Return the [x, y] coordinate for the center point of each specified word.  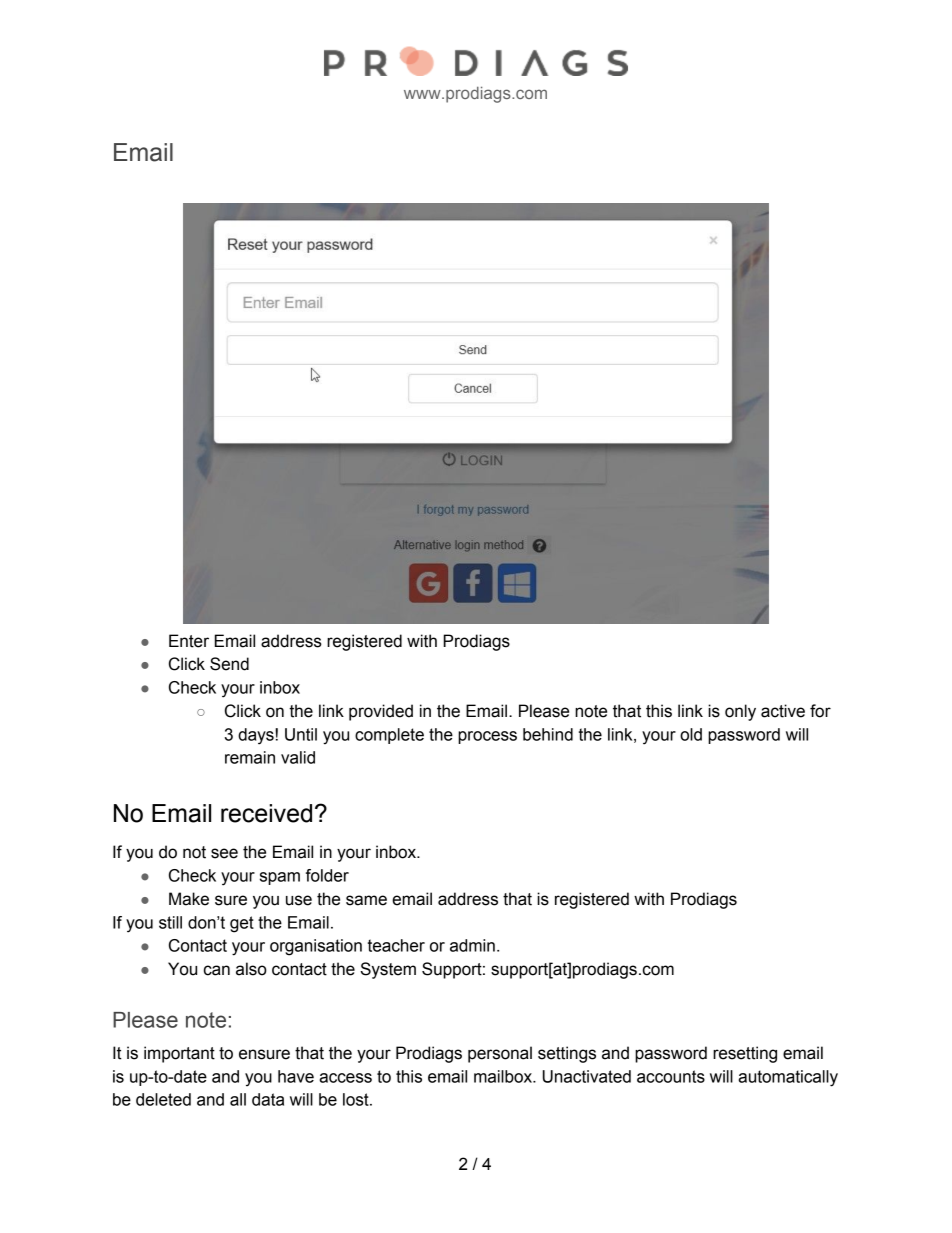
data [268, 1099]
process [487, 737]
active [783, 711]
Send [229, 664]
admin [472, 945]
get [242, 924]
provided [381, 712]
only [740, 712]
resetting [745, 1054]
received [266, 813]
